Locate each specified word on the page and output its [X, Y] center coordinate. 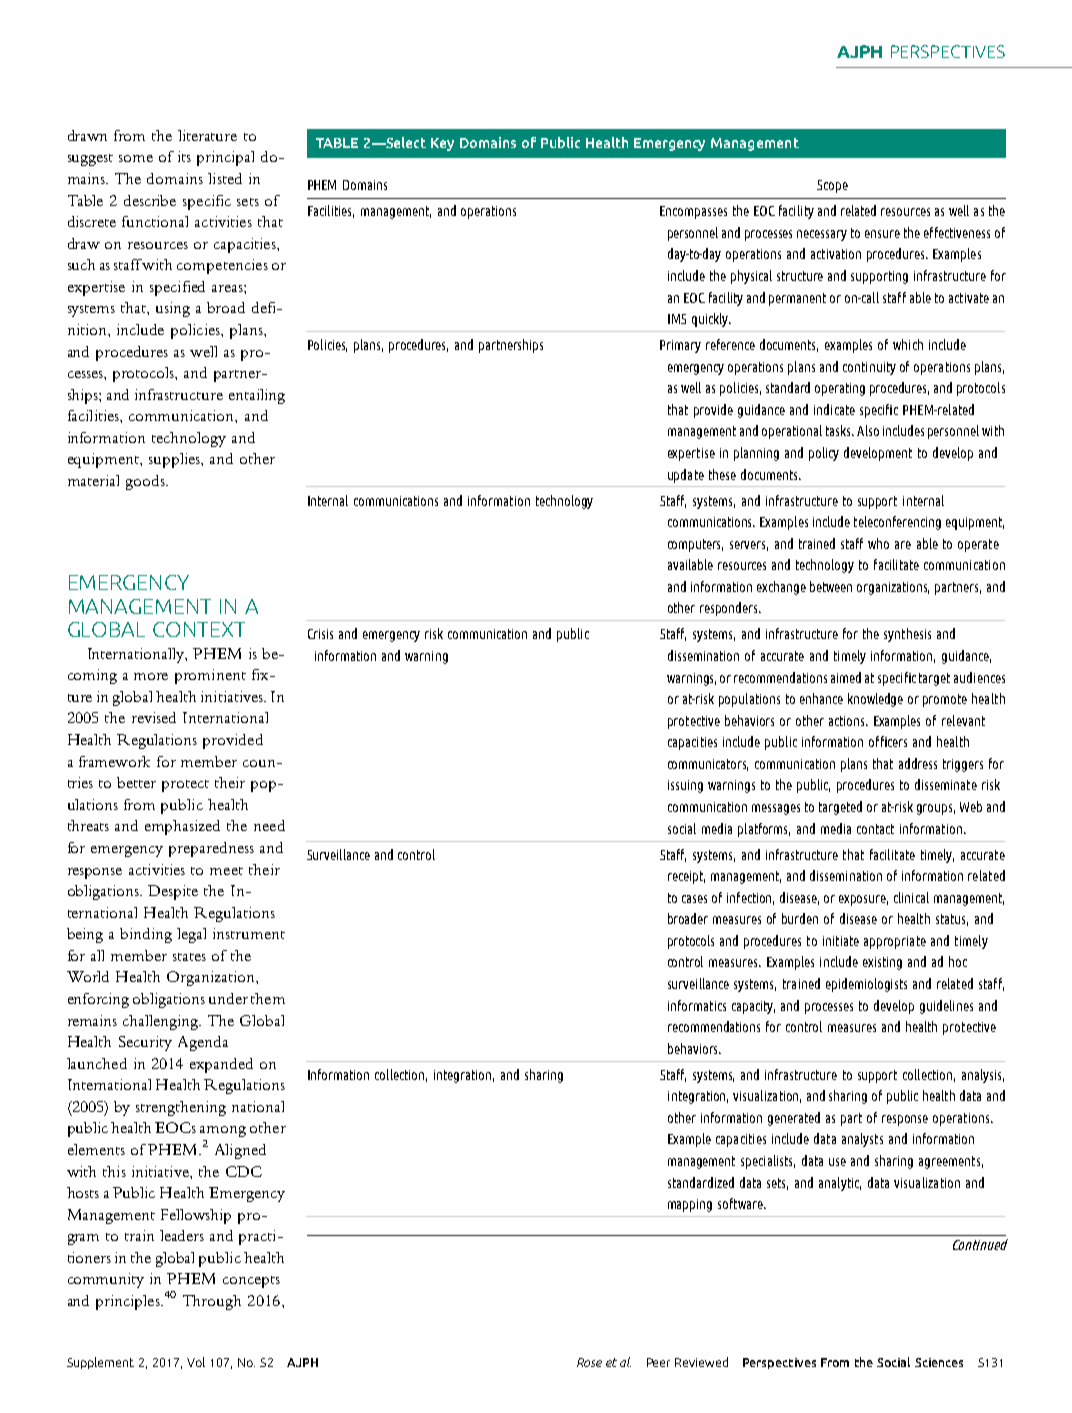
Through [212, 1302]
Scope [832, 186]
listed [225, 178]
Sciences [939, 1362]
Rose [589, 1362]
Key [442, 144]
